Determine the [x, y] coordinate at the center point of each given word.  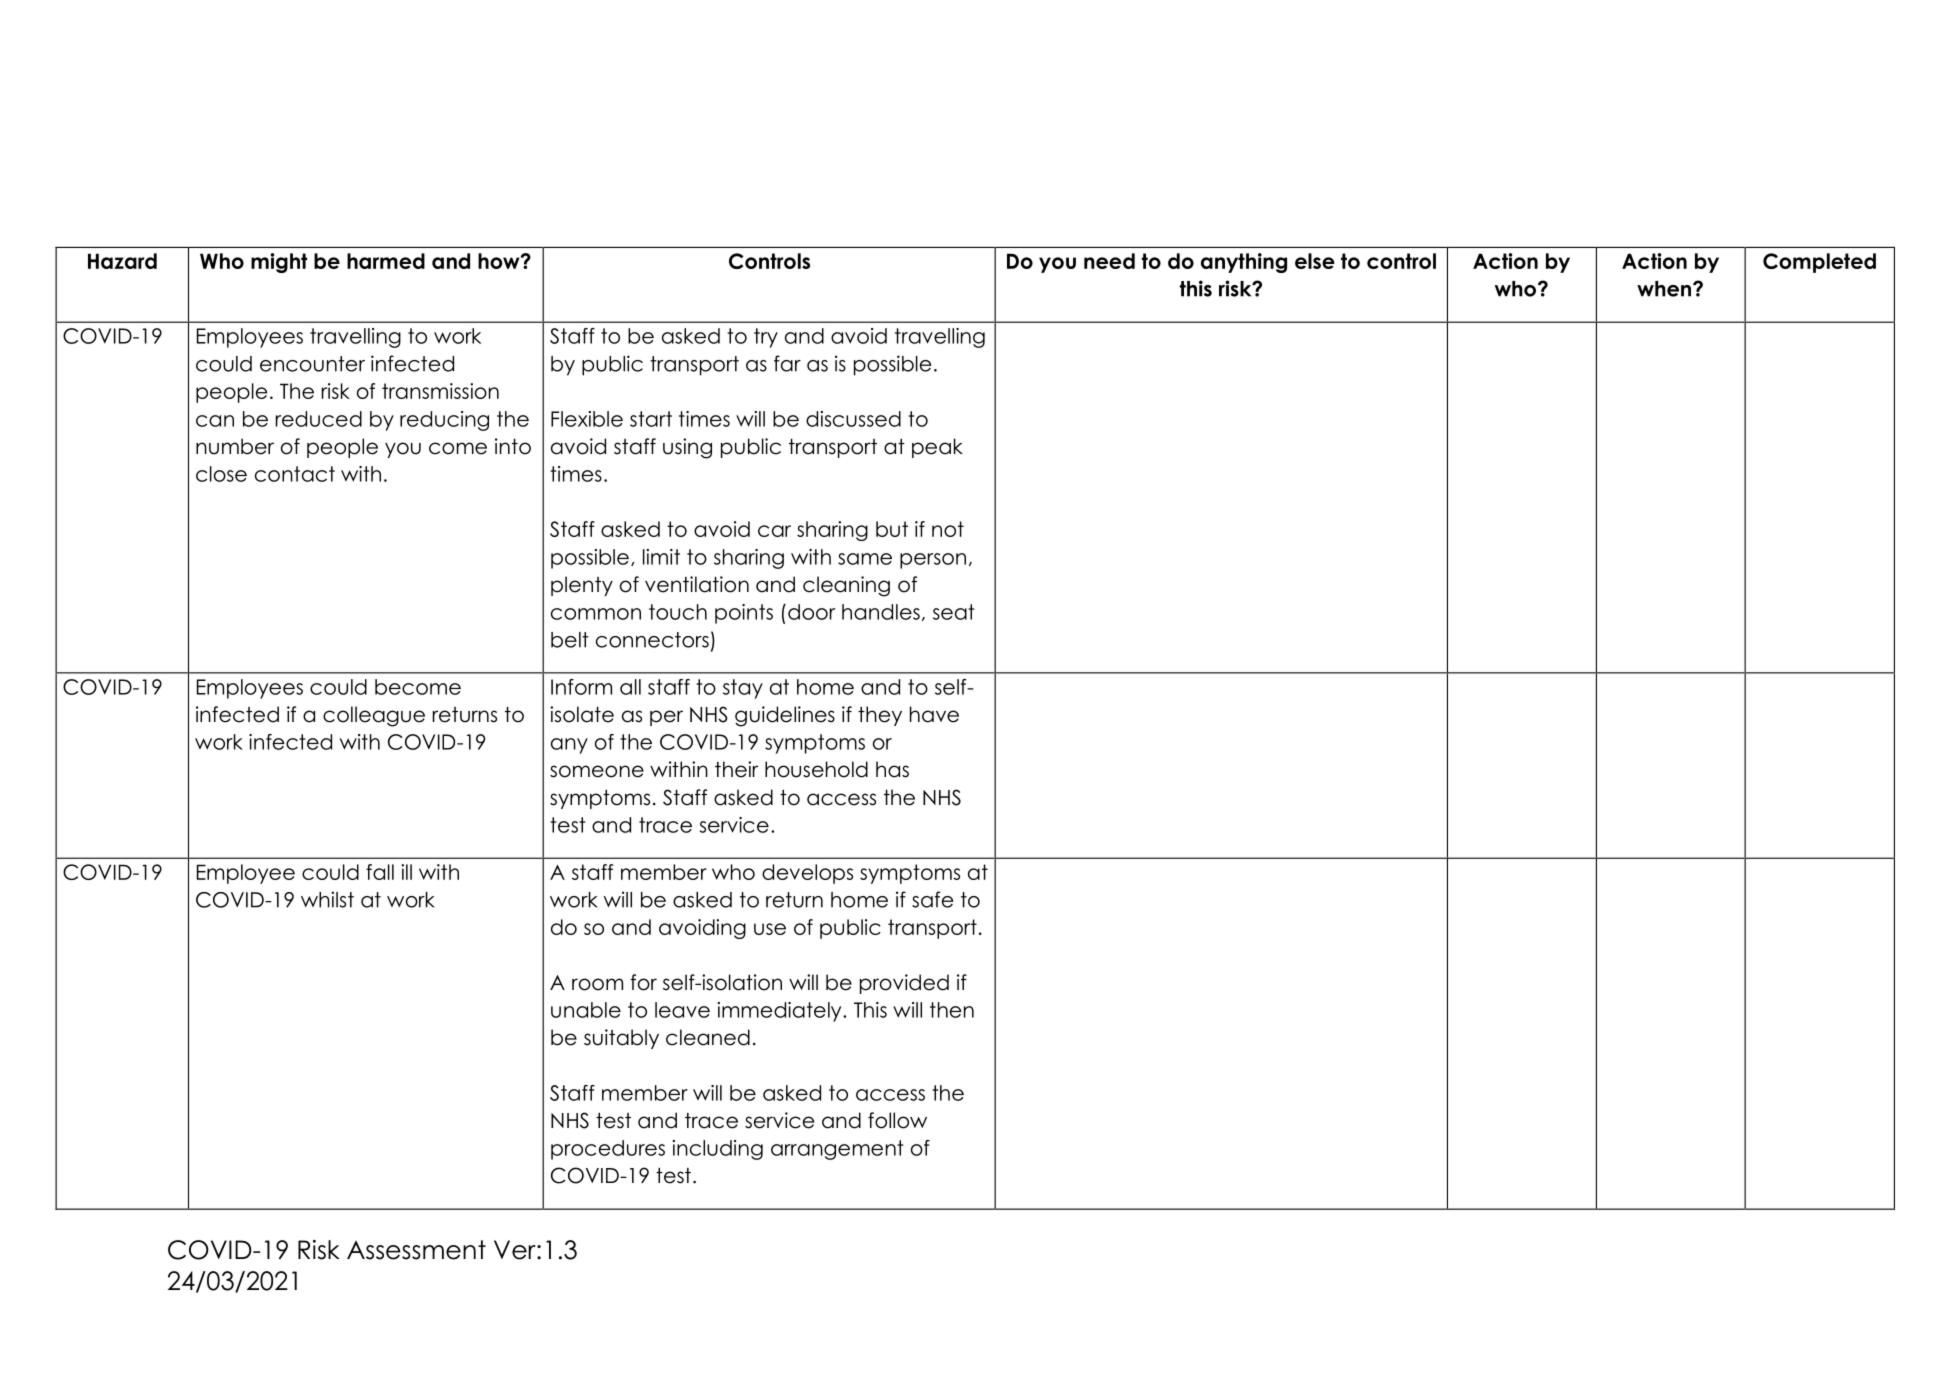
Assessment [416, 1250]
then [952, 1010]
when [1665, 289]
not [948, 529]
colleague [374, 716]
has [892, 769]
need [1109, 261]
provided [904, 984]
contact [295, 474]
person [933, 561]
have [934, 714]
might [279, 263]
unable [586, 1010]
